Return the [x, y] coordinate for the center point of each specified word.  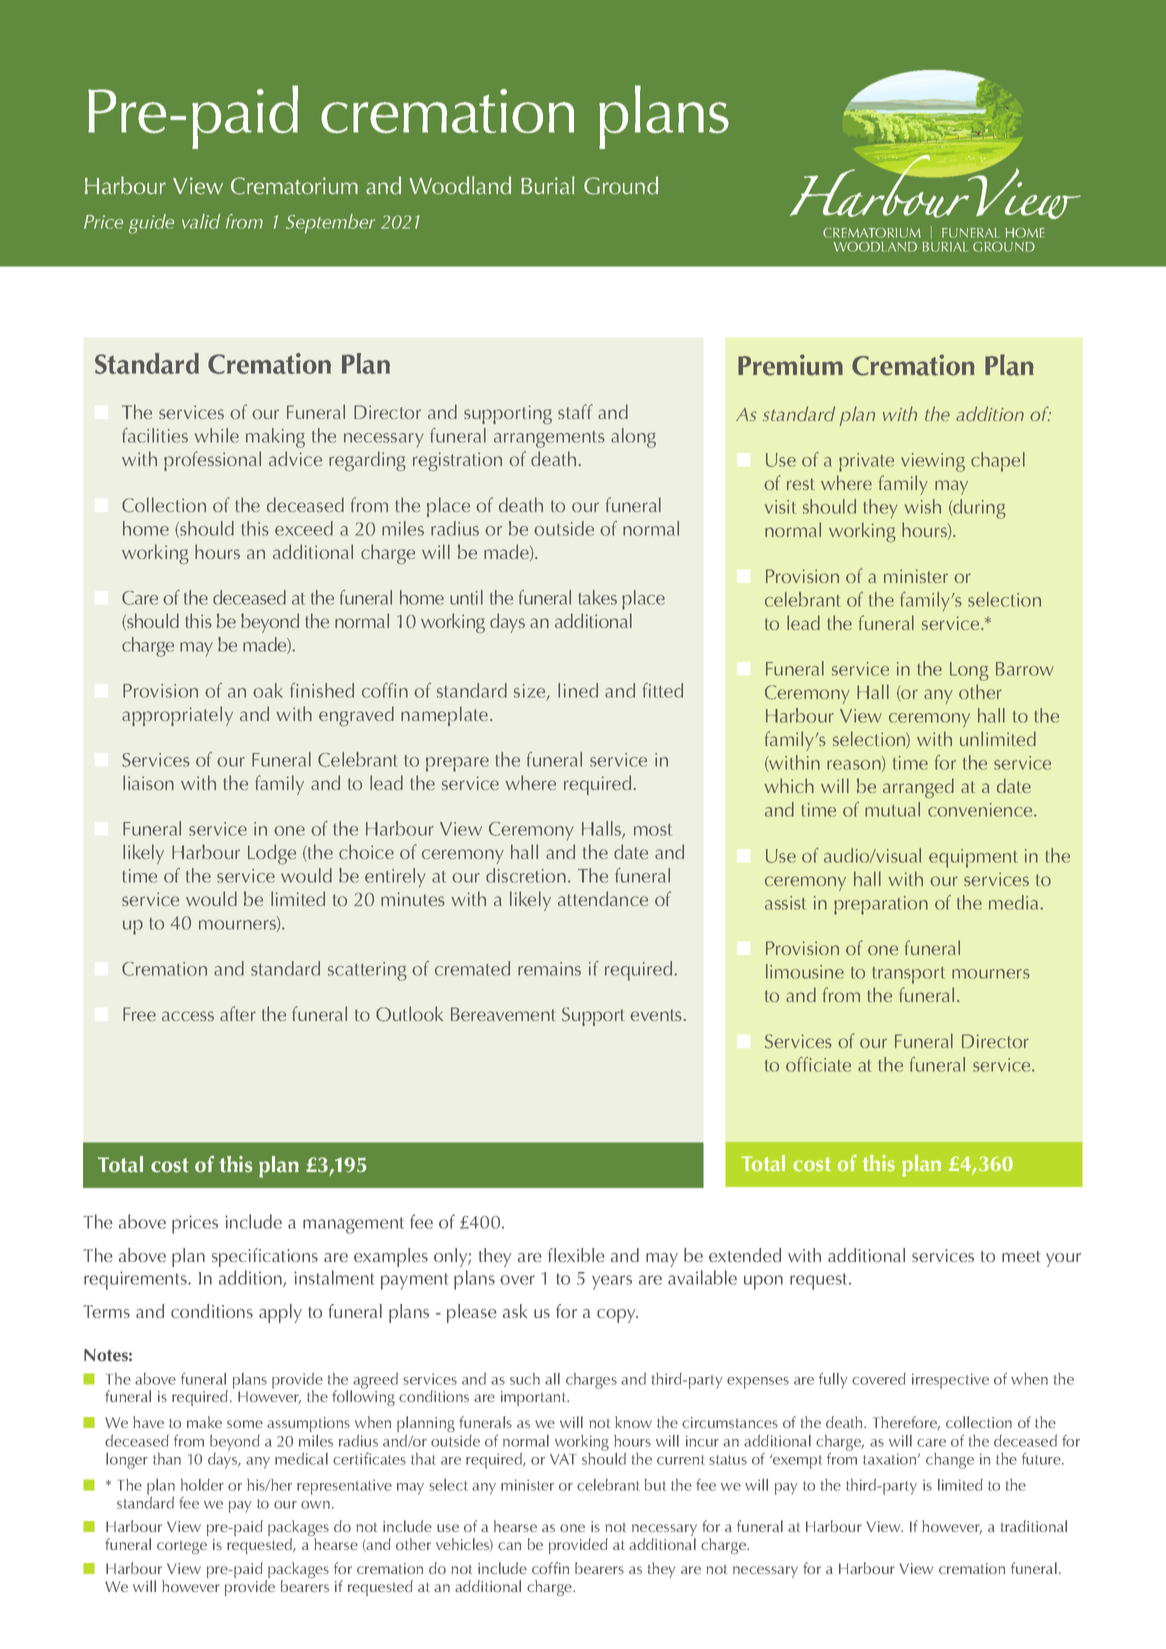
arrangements [549, 439]
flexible [576, 1255]
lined [578, 690]
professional [212, 461]
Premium [790, 365]
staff [575, 411]
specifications [265, 1257]
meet [1021, 1256]
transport [908, 975]
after [238, 1013]
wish [923, 506]
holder [202, 1485]
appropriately [177, 716]
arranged [918, 788]
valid [201, 221]
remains [549, 969]
